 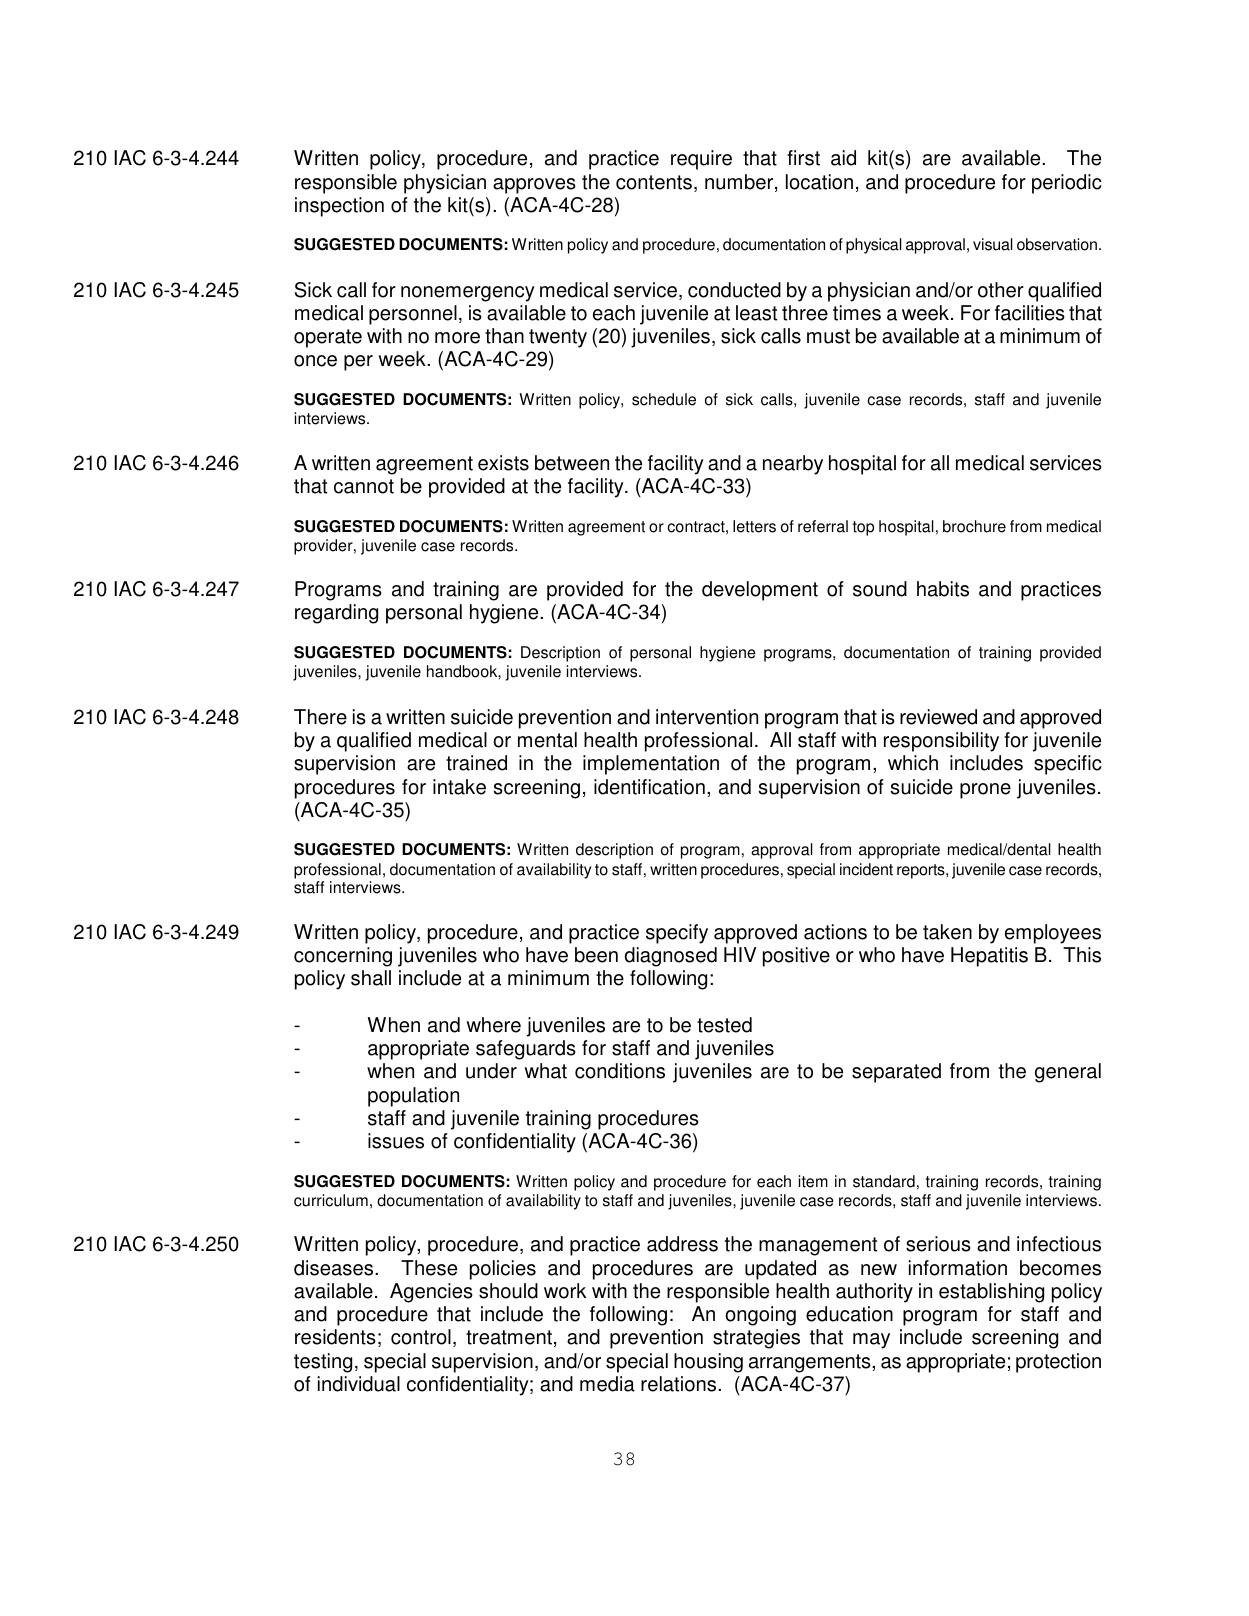 I want to click on Hepatitis, so click(x=989, y=957).
